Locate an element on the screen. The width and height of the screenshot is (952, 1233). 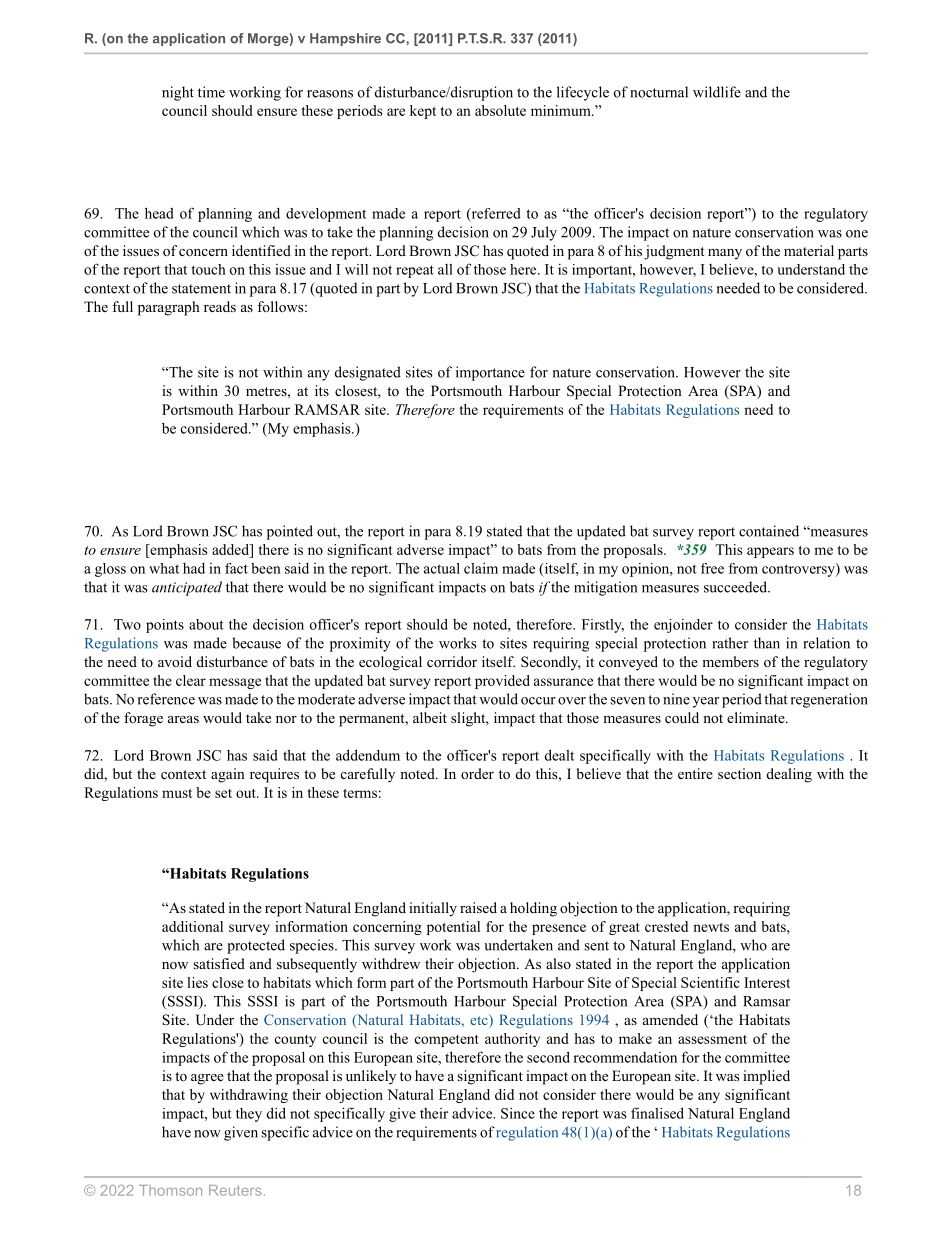
wildlife is located at coordinates (717, 92).
